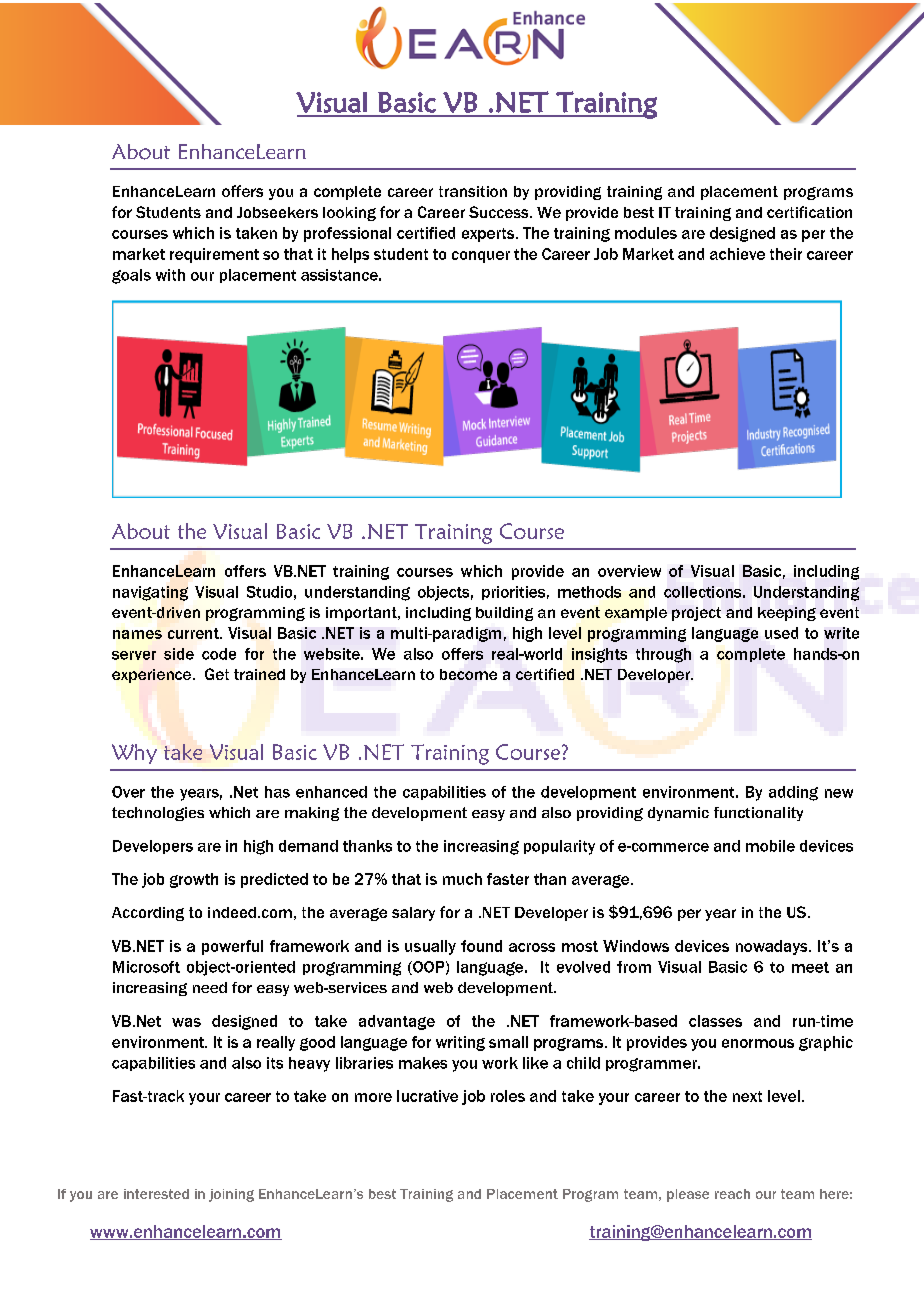  Describe the element at coordinates (786, 254) in the document. I see `their` at that location.
